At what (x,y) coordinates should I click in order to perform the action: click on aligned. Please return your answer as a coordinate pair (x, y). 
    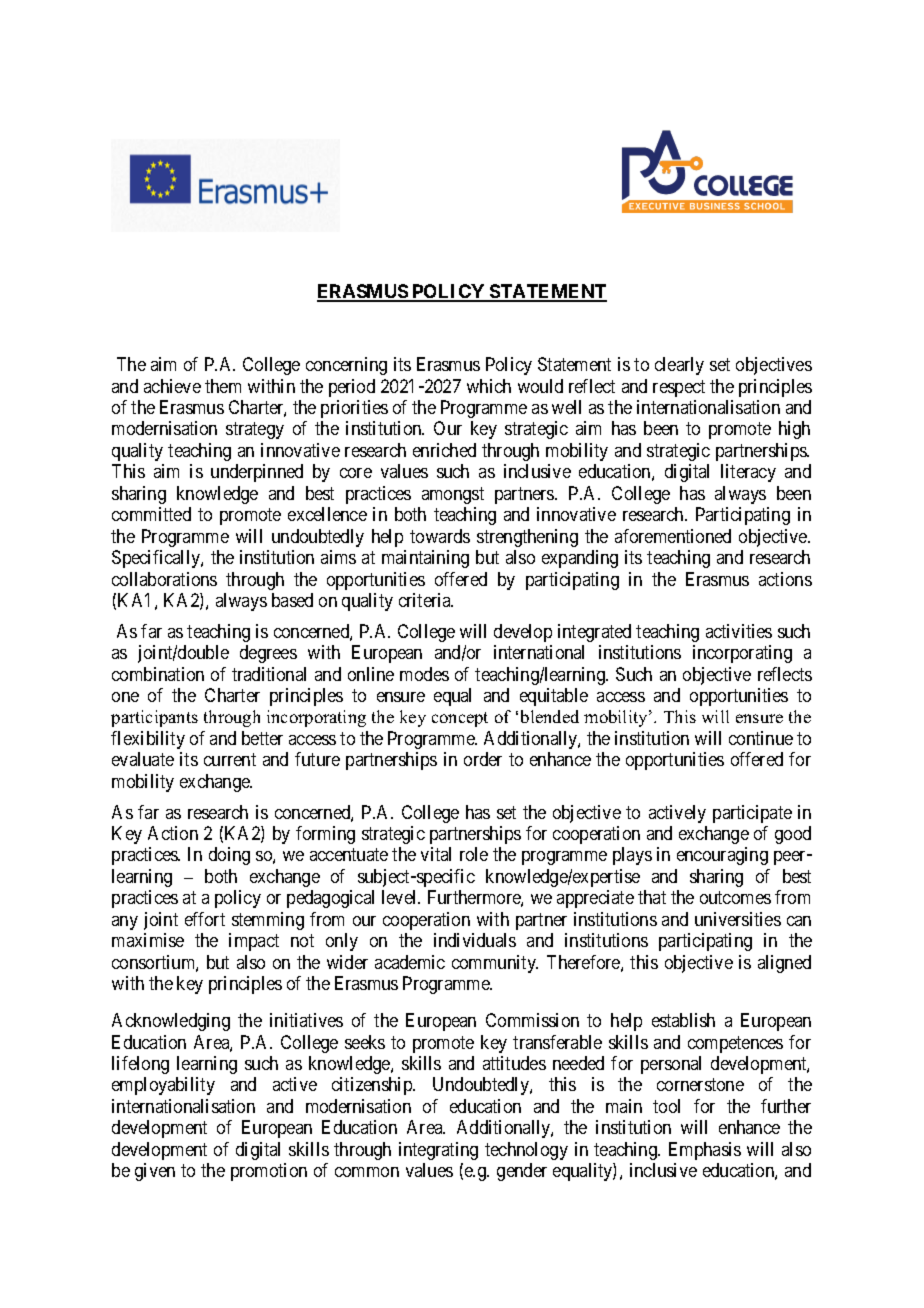
    Looking at the image, I should click on (784, 964).
